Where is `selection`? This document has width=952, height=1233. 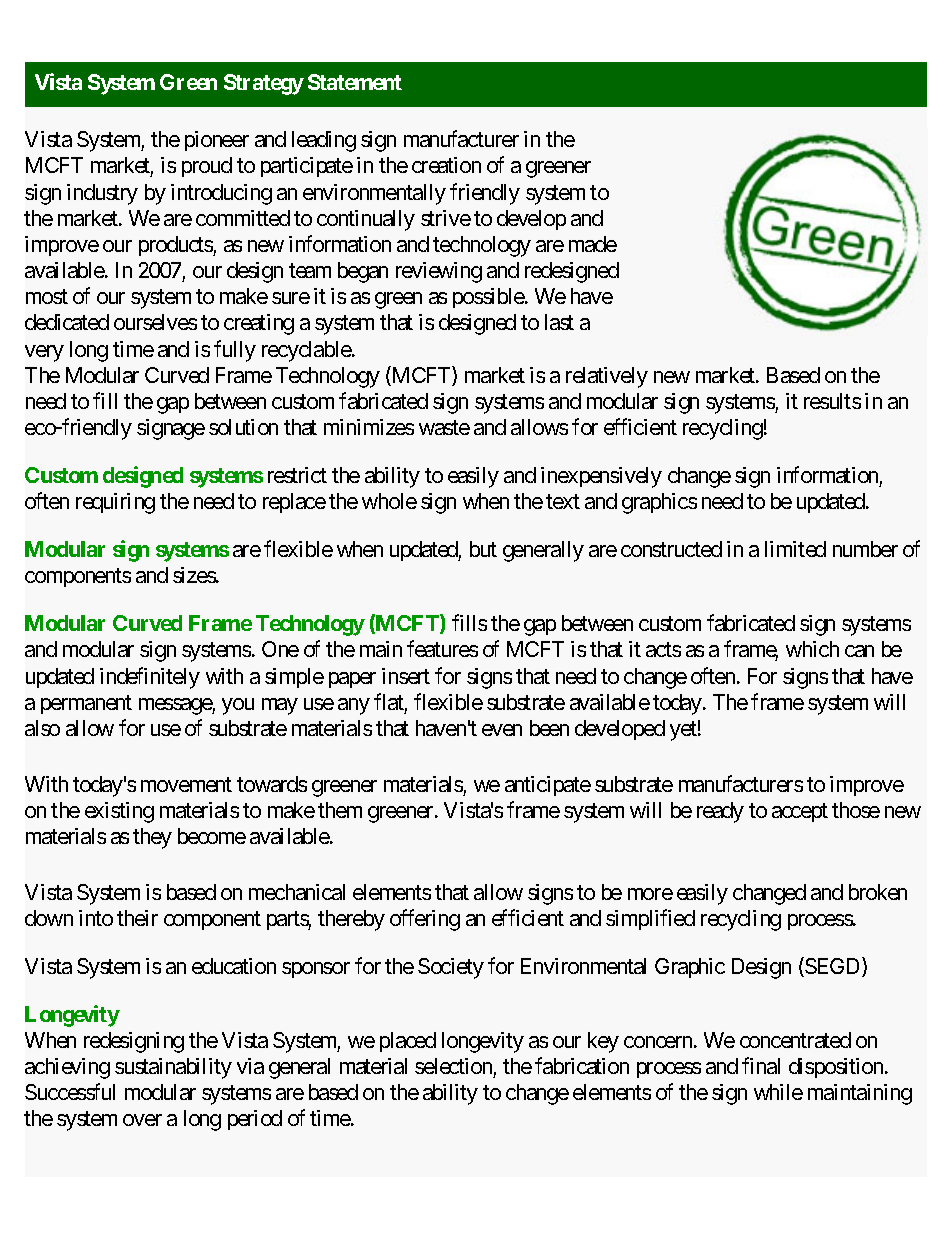 selection is located at coordinates (453, 1066).
